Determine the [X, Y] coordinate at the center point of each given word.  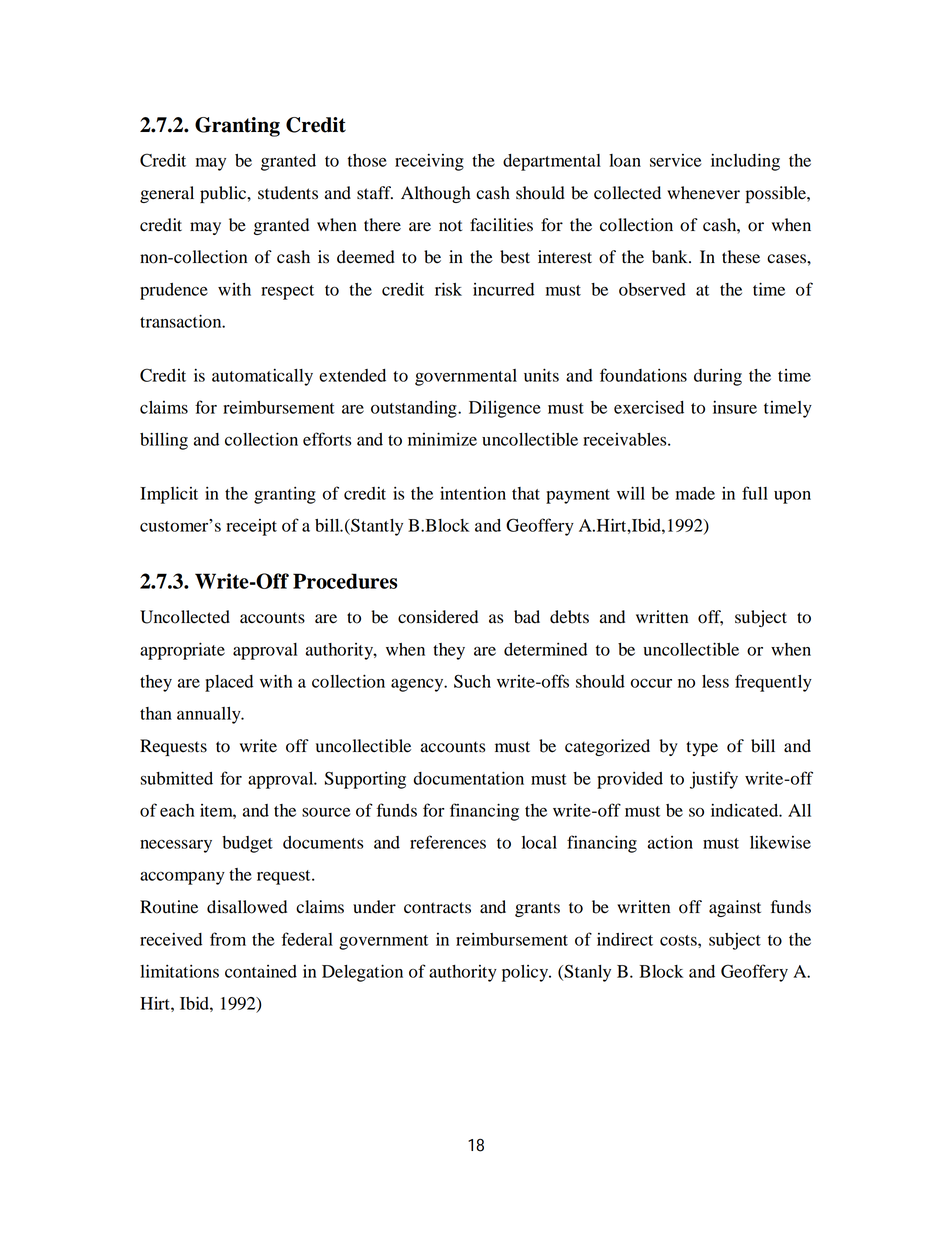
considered [438, 617]
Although [436, 194]
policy [526, 973]
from [228, 939]
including [745, 162]
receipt [251, 527]
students [288, 193]
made [695, 493]
